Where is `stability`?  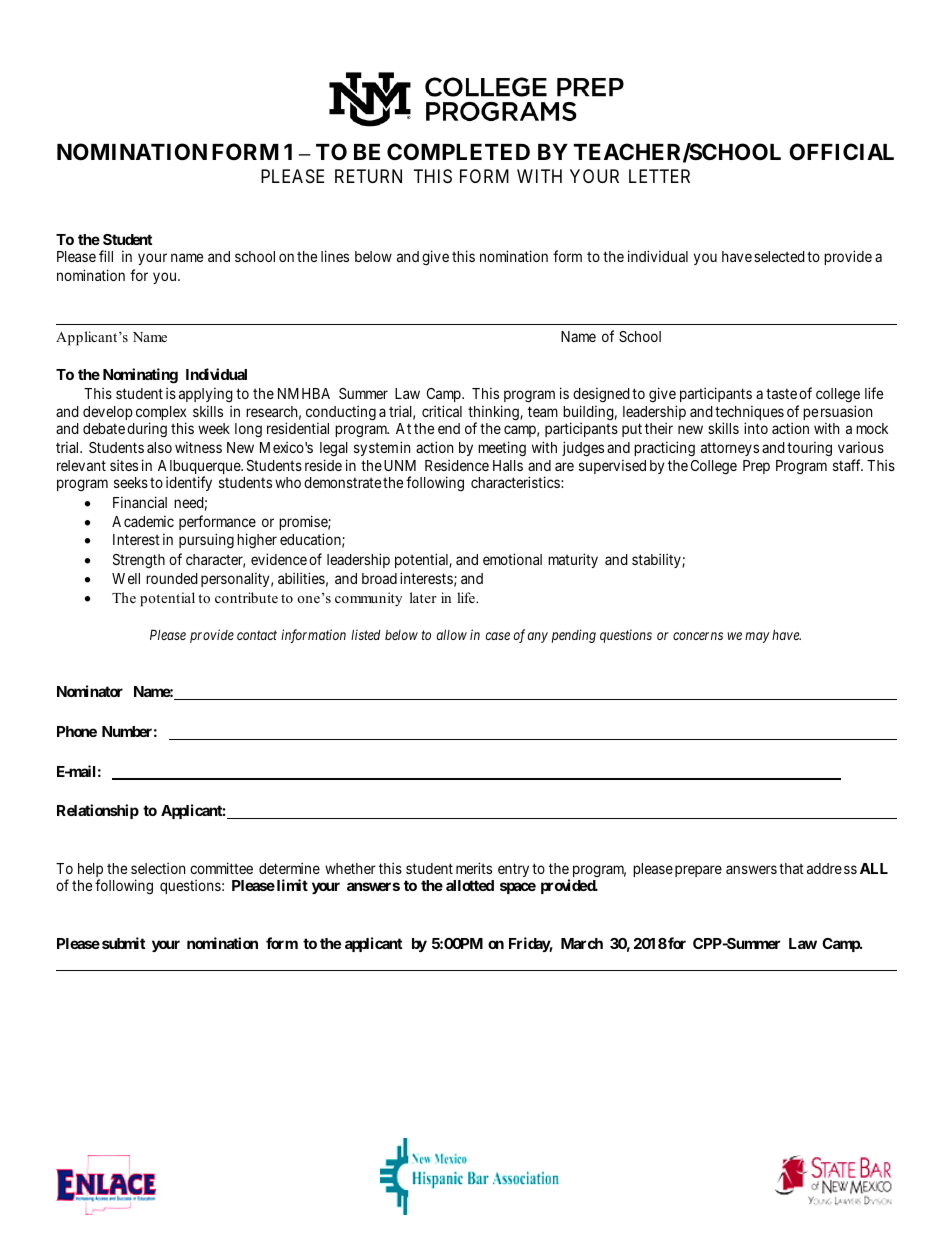 stability is located at coordinates (657, 560).
